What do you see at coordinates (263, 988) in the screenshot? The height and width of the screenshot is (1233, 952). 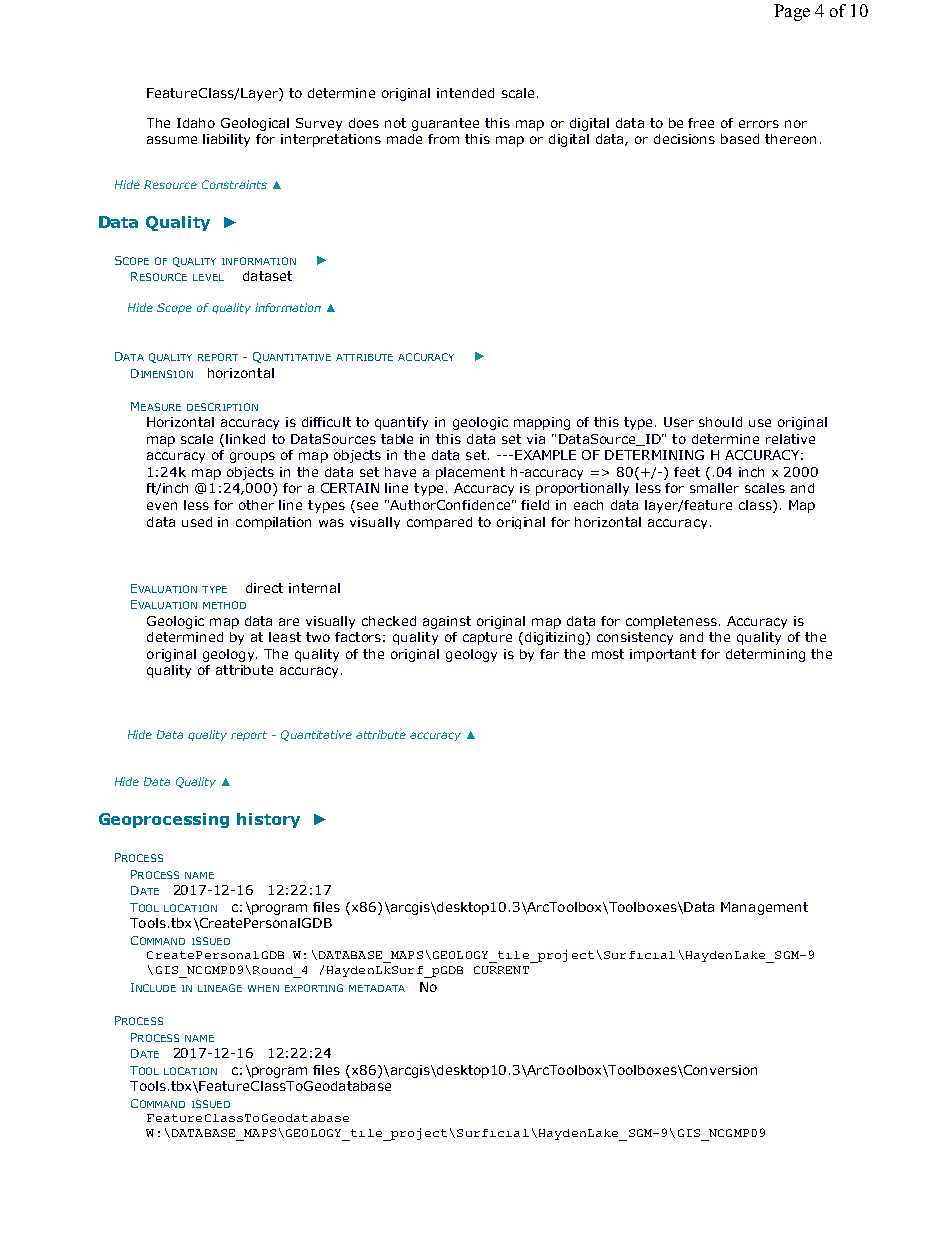 I see `WHEN` at bounding box center [263, 988].
